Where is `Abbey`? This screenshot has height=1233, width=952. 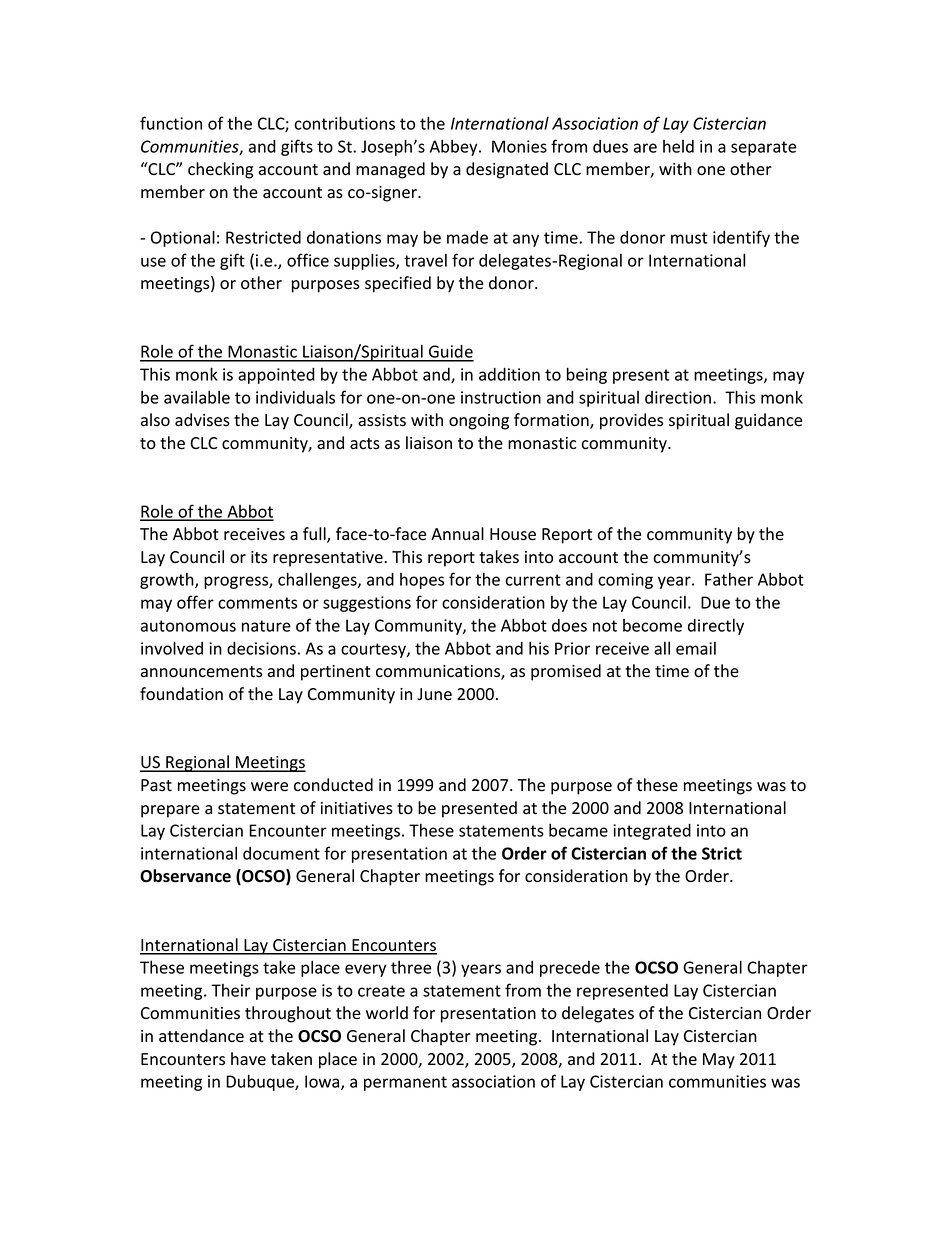 Abbey is located at coordinates (455, 147).
